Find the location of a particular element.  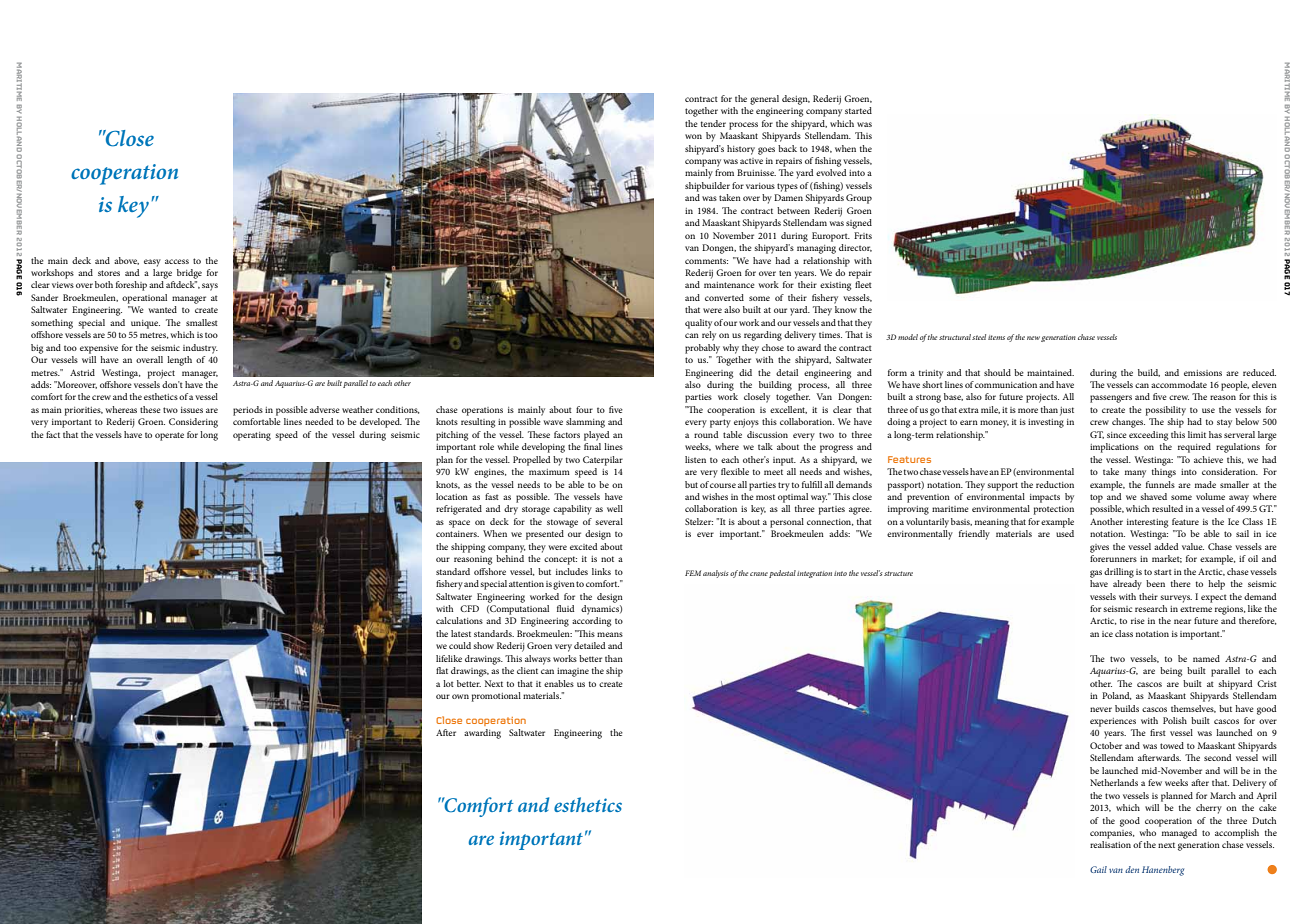

course is located at coordinates (723, 485).
